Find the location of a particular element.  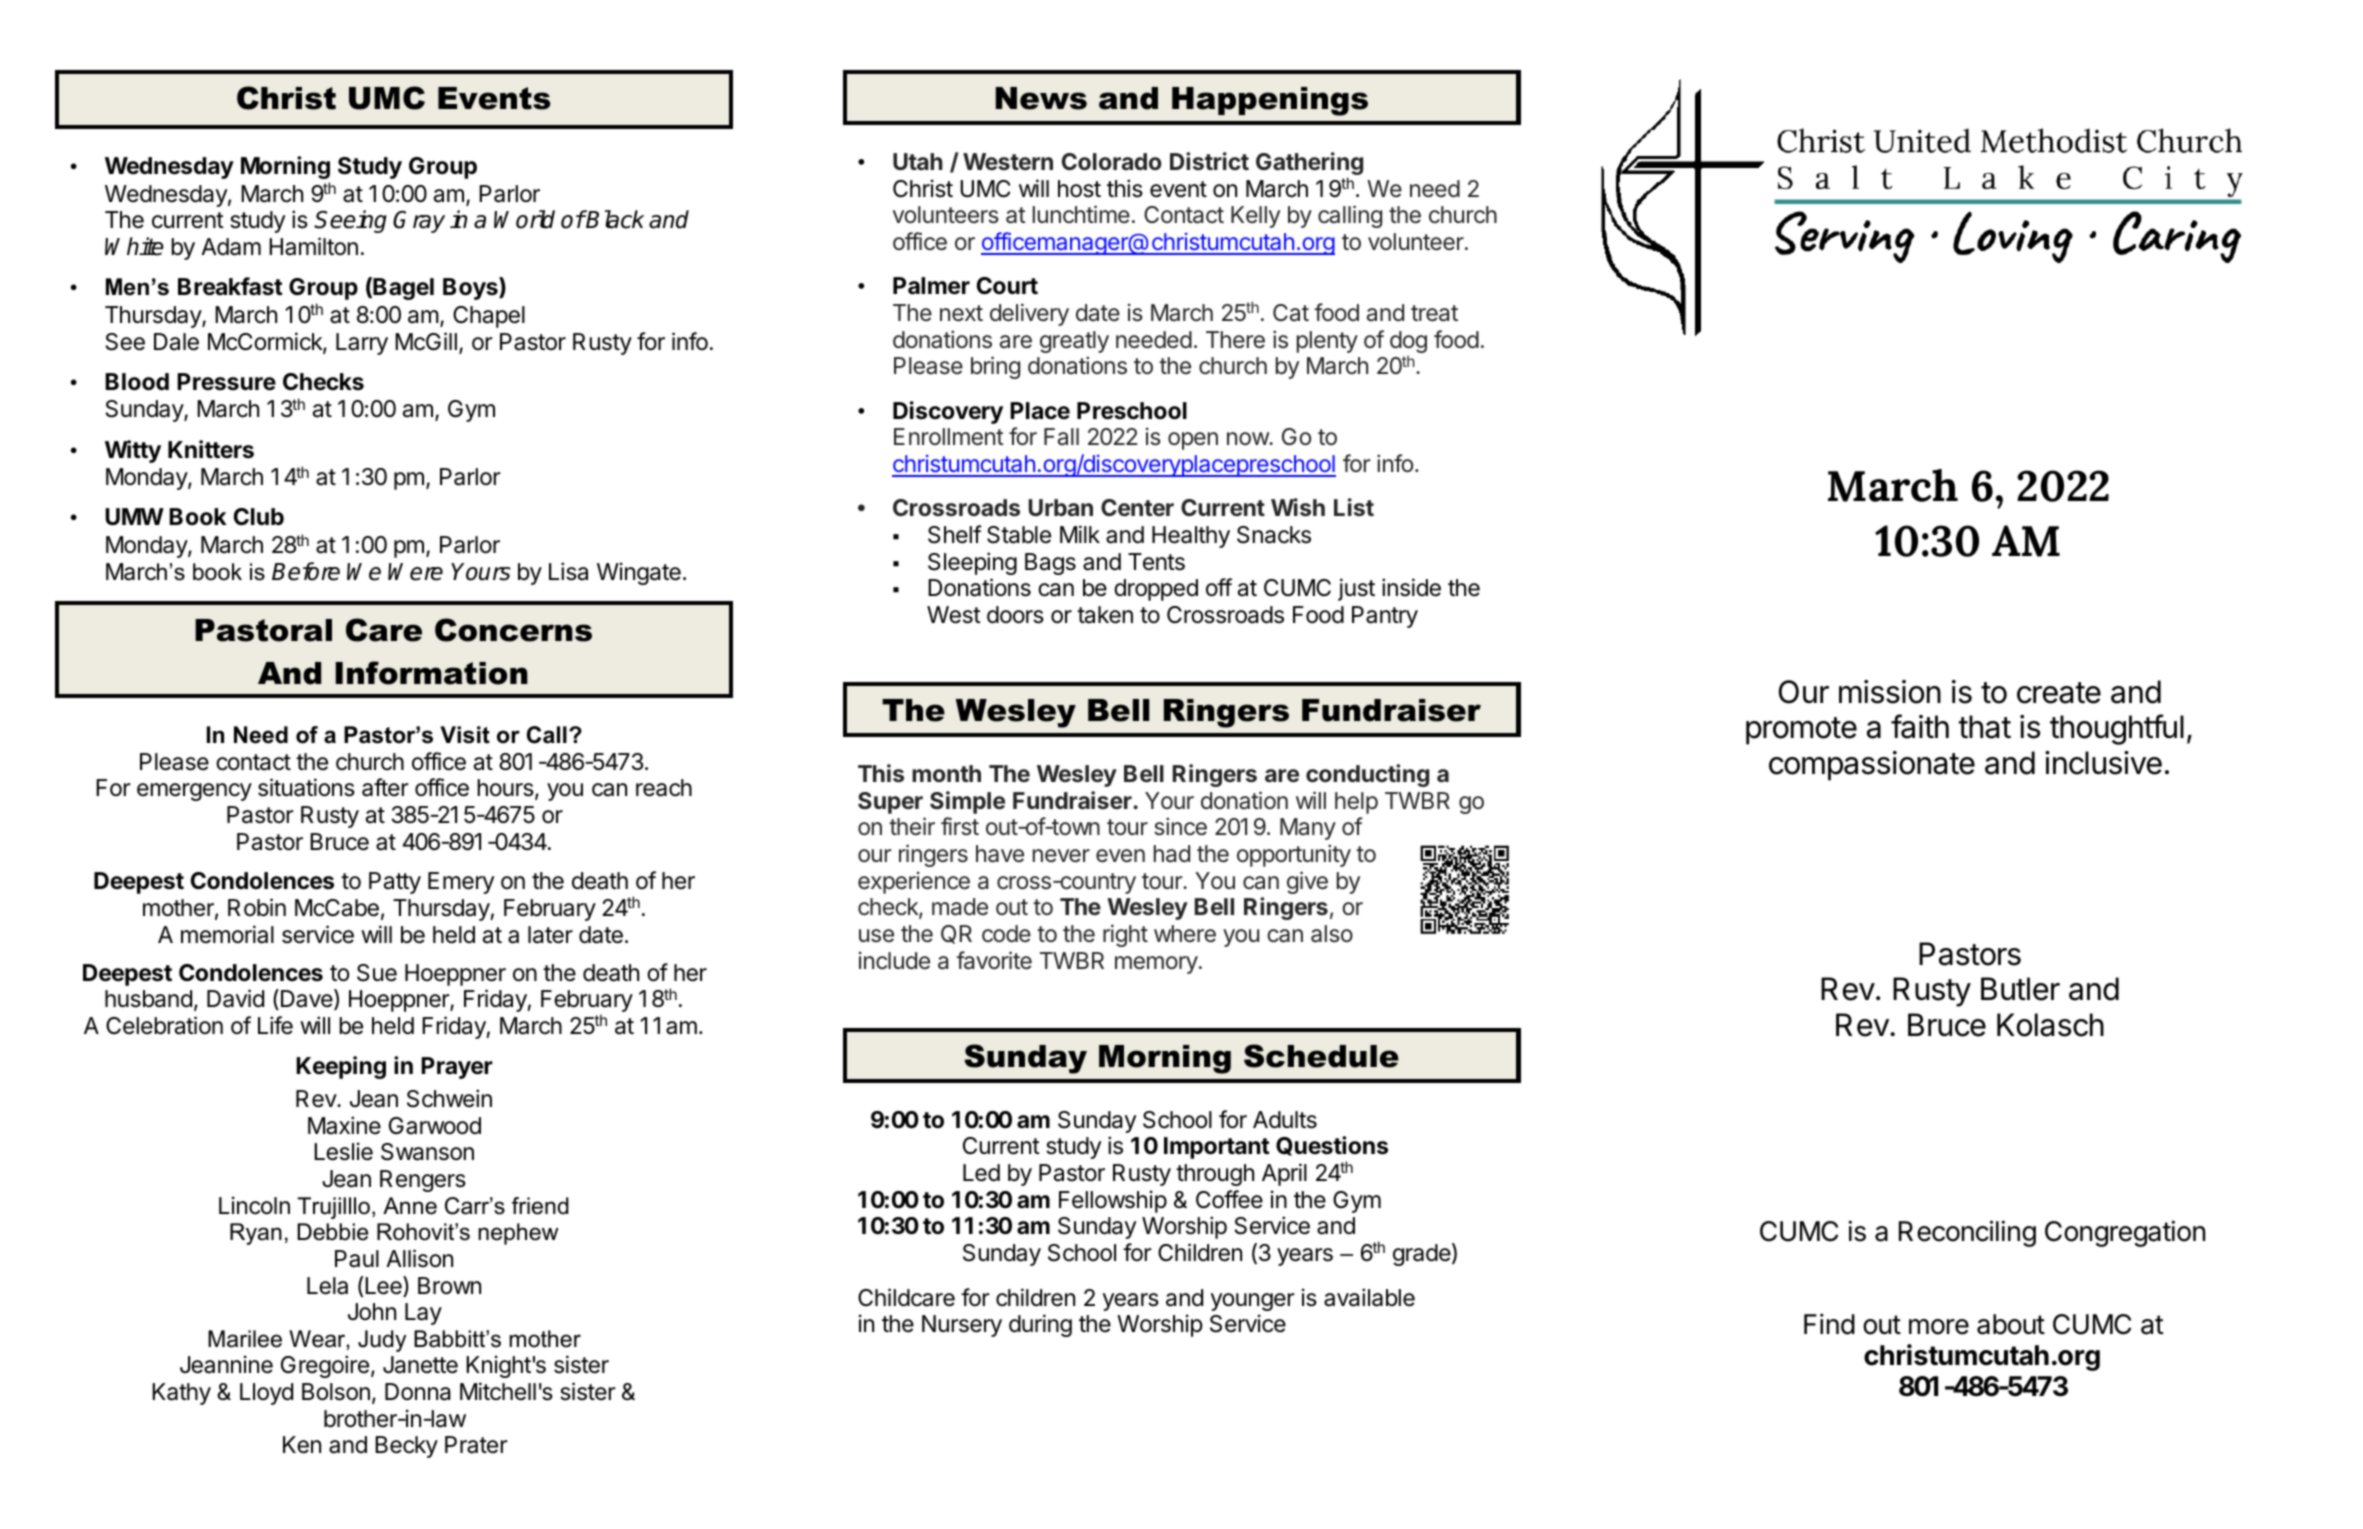

Before is located at coordinates (306, 571).
